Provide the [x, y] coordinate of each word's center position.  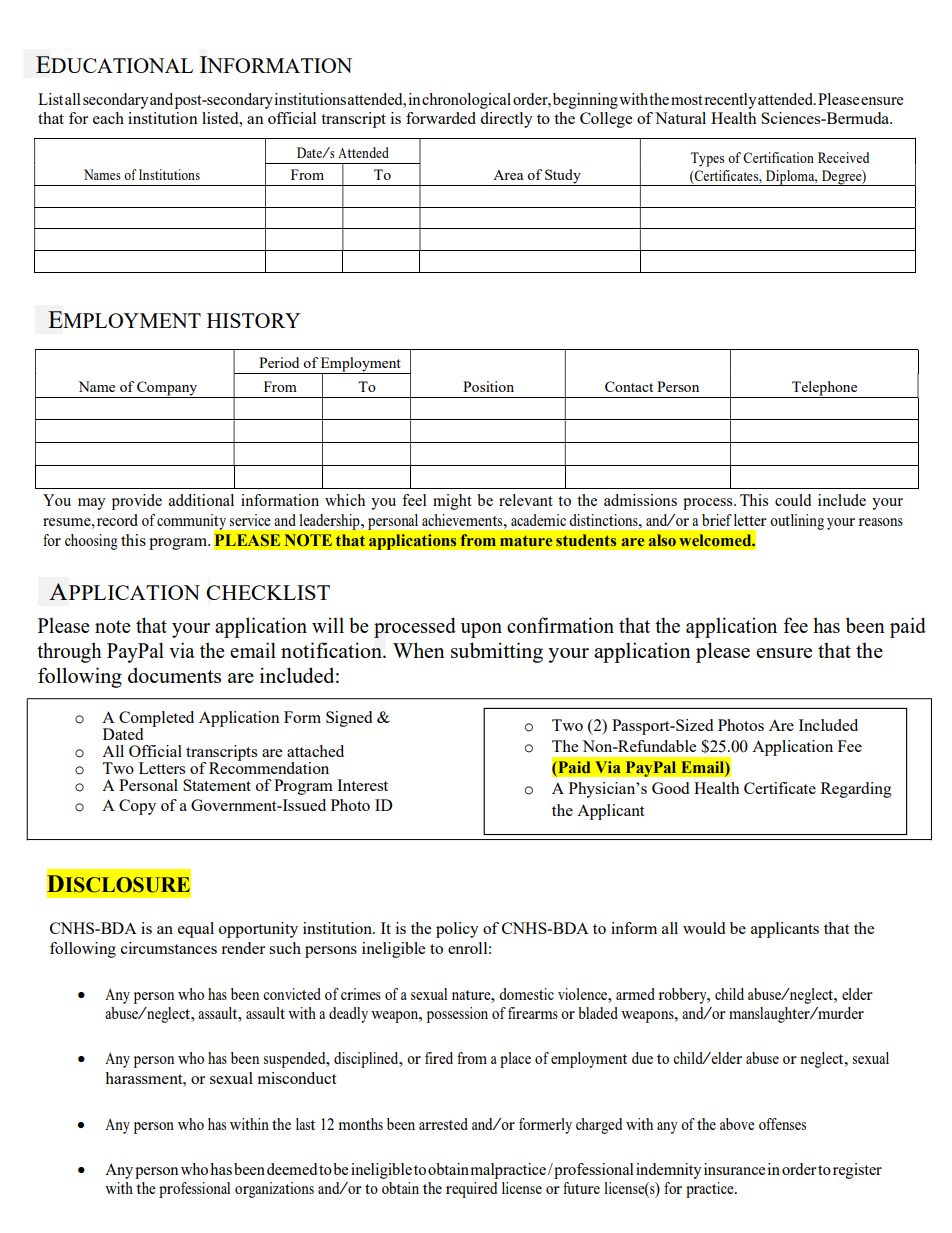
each [108, 118]
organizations [274, 1190]
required [471, 1190]
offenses [782, 1124]
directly [506, 120]
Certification [778, 157]
